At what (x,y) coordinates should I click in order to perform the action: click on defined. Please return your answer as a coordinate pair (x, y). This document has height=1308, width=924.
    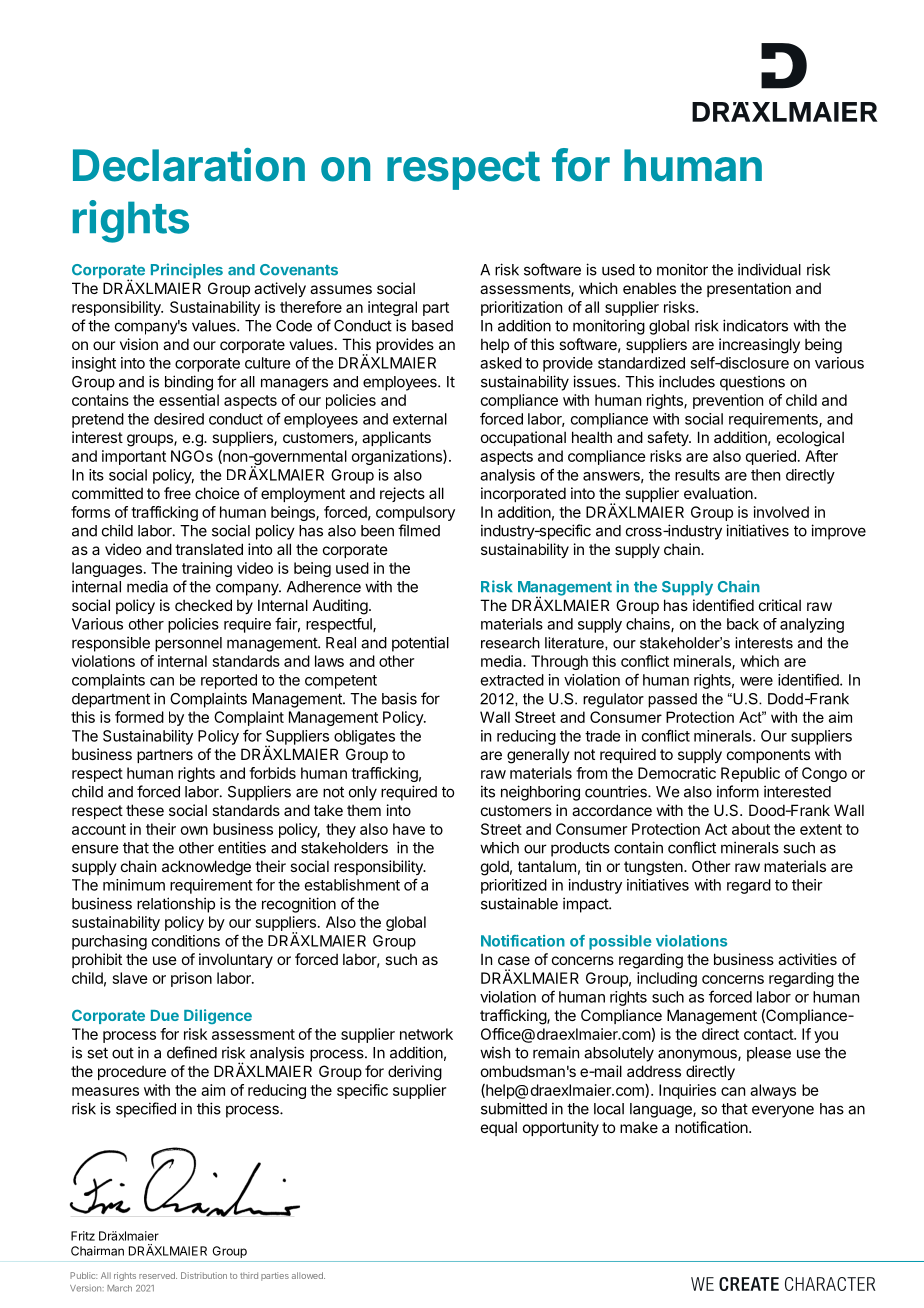
    Looking at the image, I should click on (192, 1052).
